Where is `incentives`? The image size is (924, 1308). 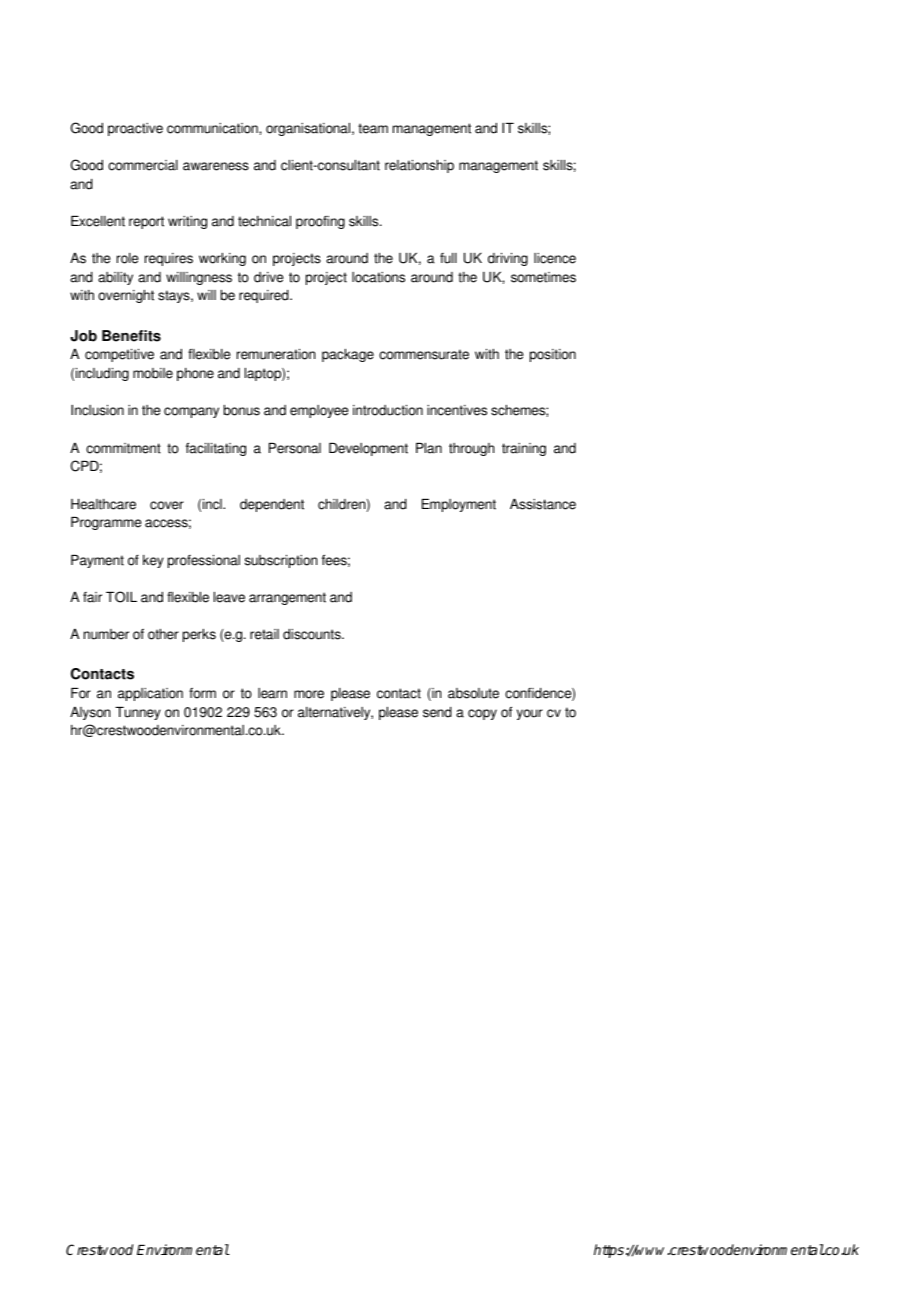 incentives is located at coordinates (457, 410).
